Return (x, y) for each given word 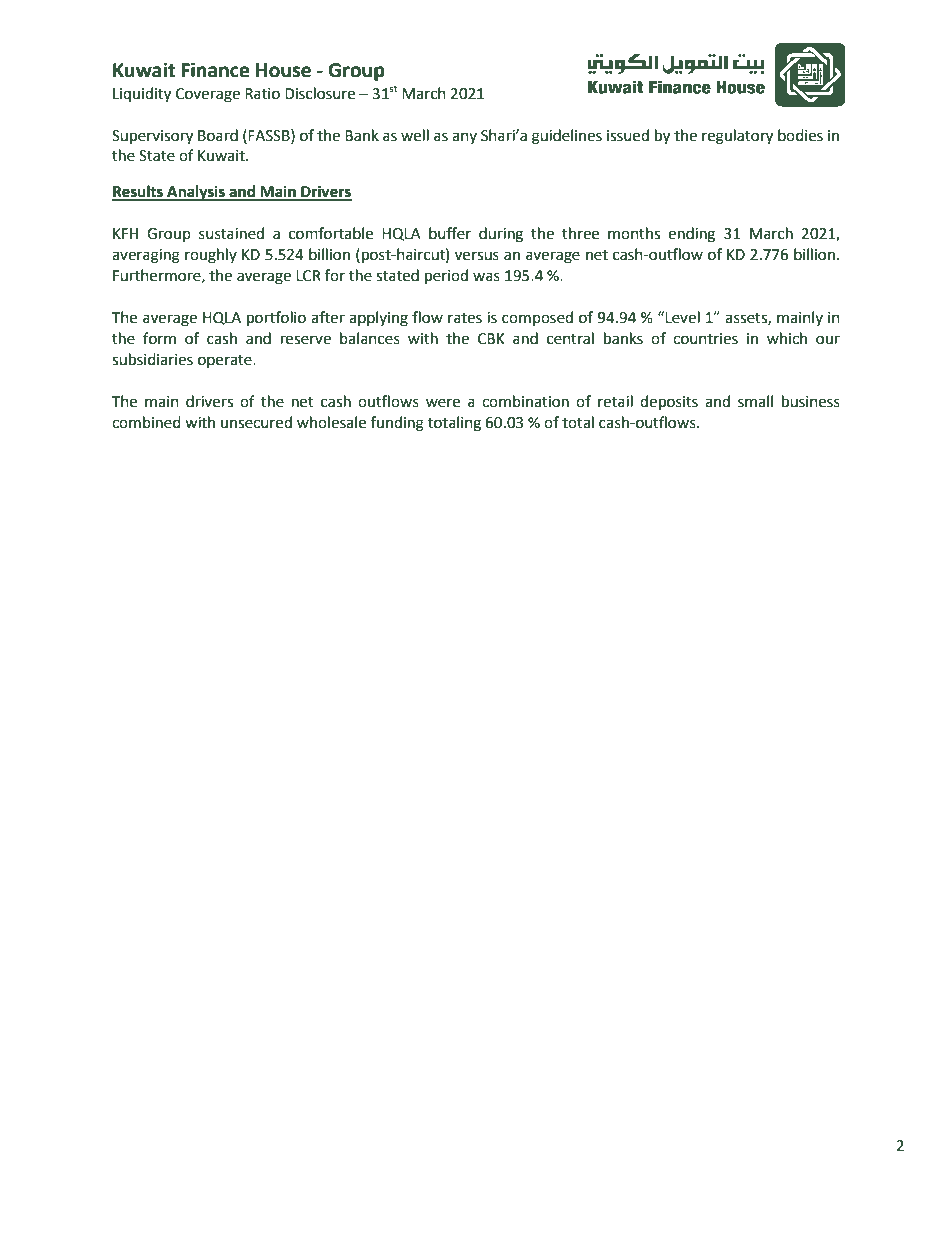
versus (477, 256)
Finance (215, 70)
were (443, 403)
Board (218, 135)
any (464, 138)
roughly (211, 256)
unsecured (256, 422)
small (755, 401)
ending (691, 235)
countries (705, 339)
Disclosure (320, 93)
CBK (491, 339)
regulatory (737, 137)
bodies (800, 135)
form (159, 338)
